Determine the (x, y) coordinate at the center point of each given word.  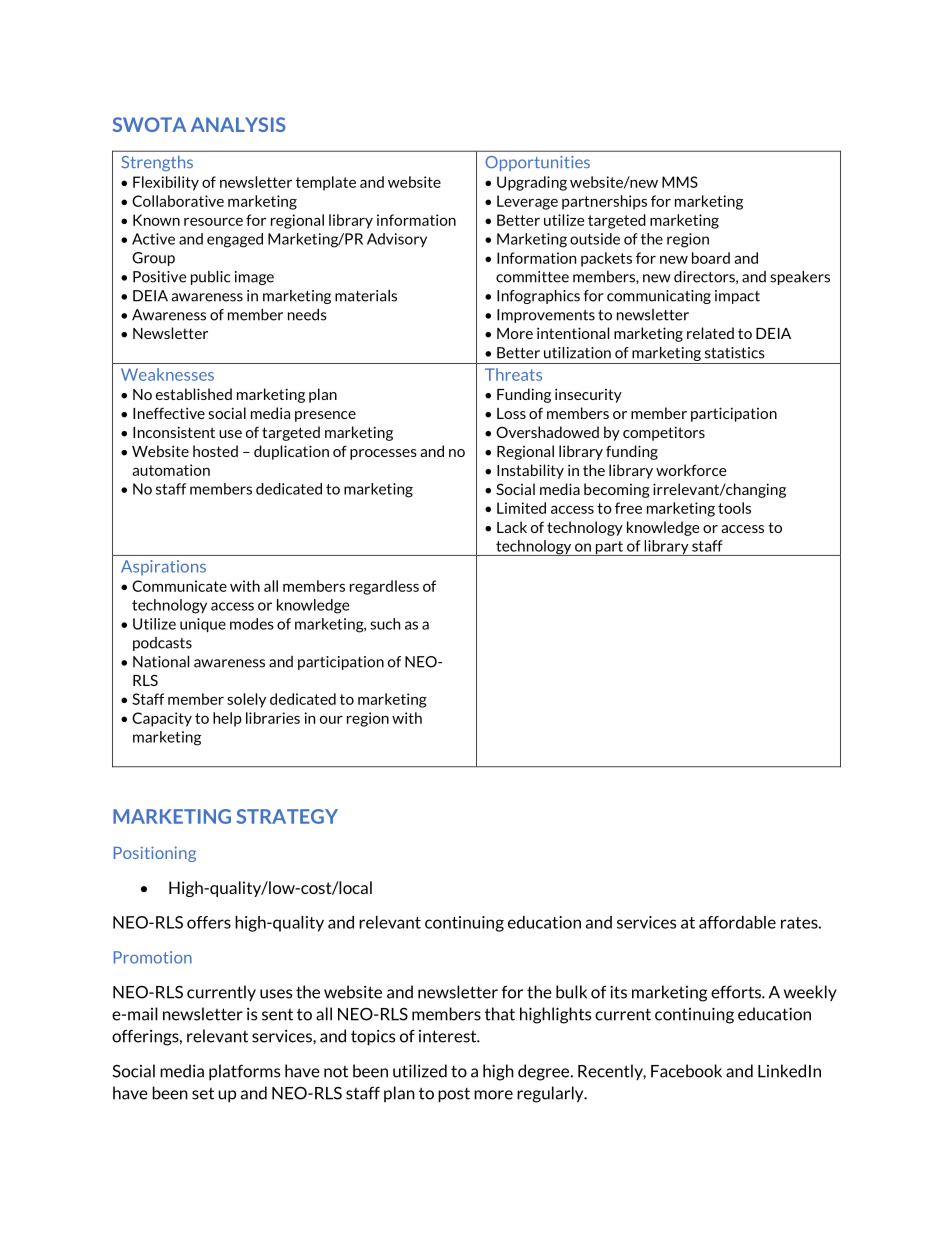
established (194, 394)
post (454, 1095)
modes (252, 624)
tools (734, 508)
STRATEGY (287, 816)
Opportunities (537, 163)
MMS (680, 182)
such (385, 624)
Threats (513, 374)
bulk (571, 992)
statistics (735, 353)
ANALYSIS (238, 124)
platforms (244, 1072)
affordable (737, 922)
